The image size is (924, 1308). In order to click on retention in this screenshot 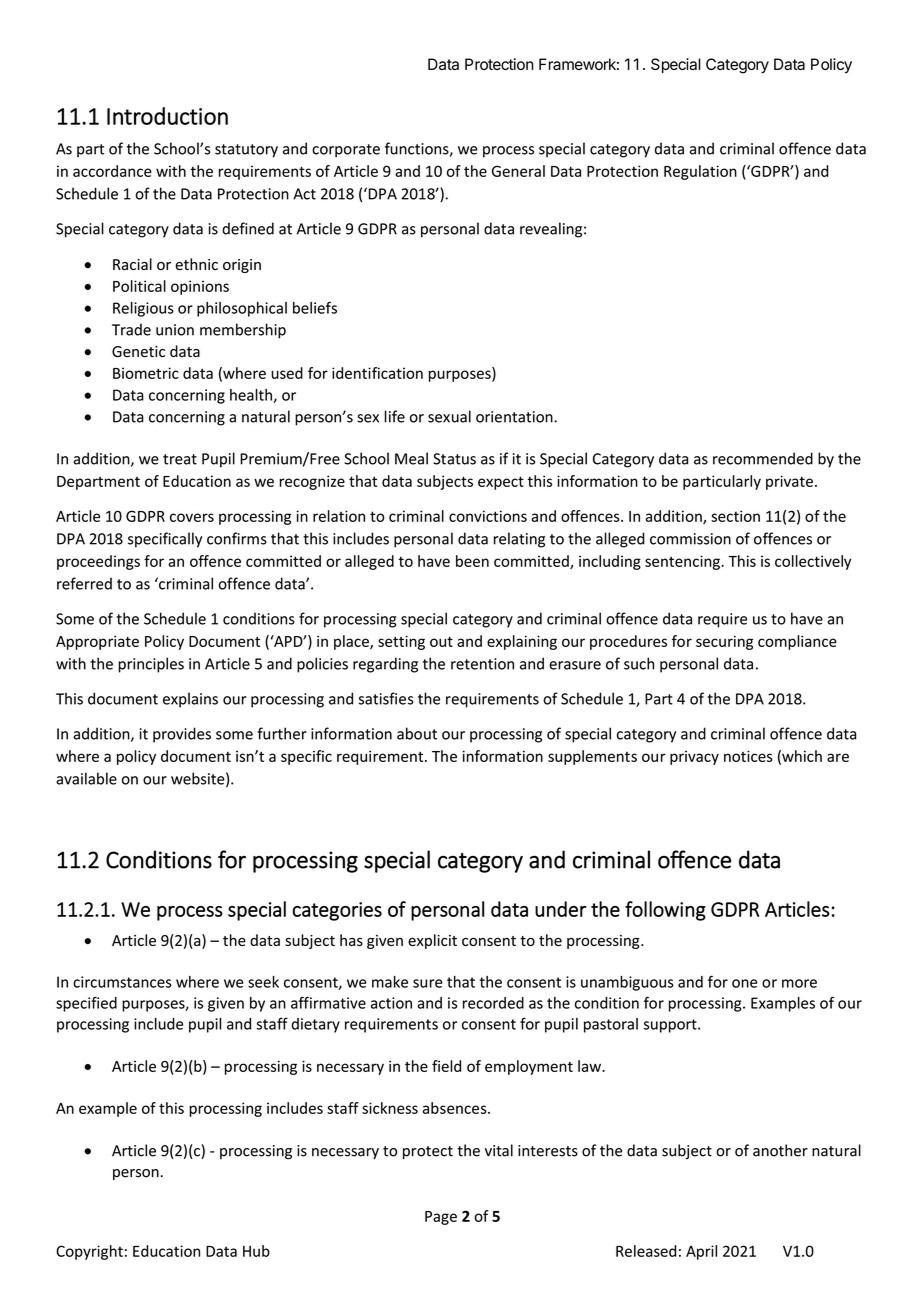, I will do `click(482, 664)`.
